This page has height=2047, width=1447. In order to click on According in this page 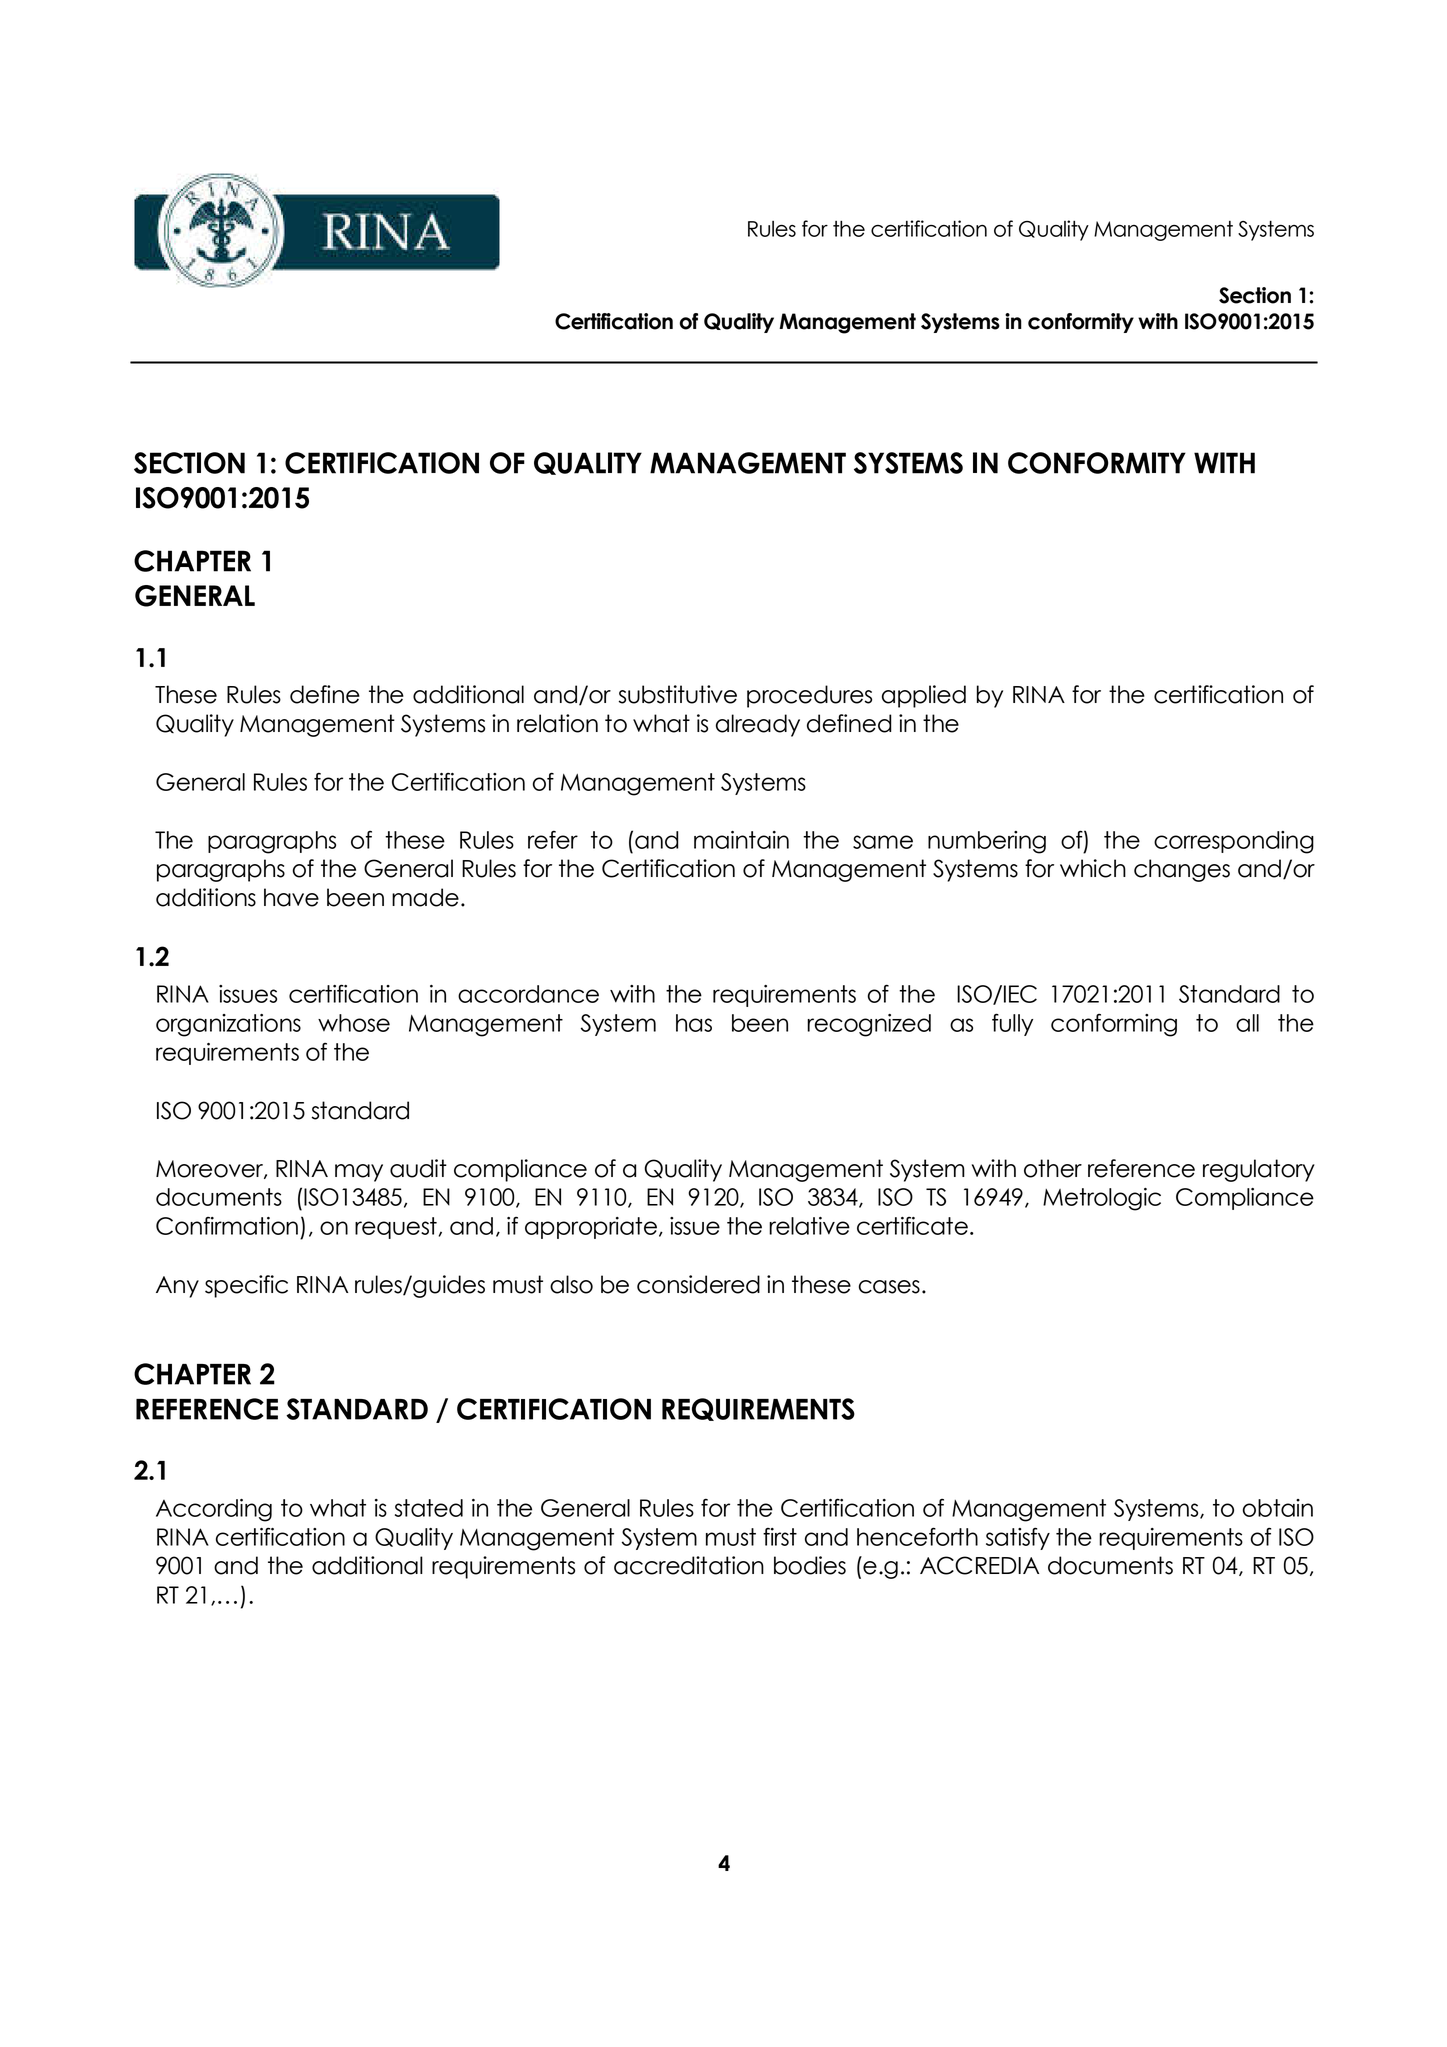, I will do `click(214, 1510)`.
